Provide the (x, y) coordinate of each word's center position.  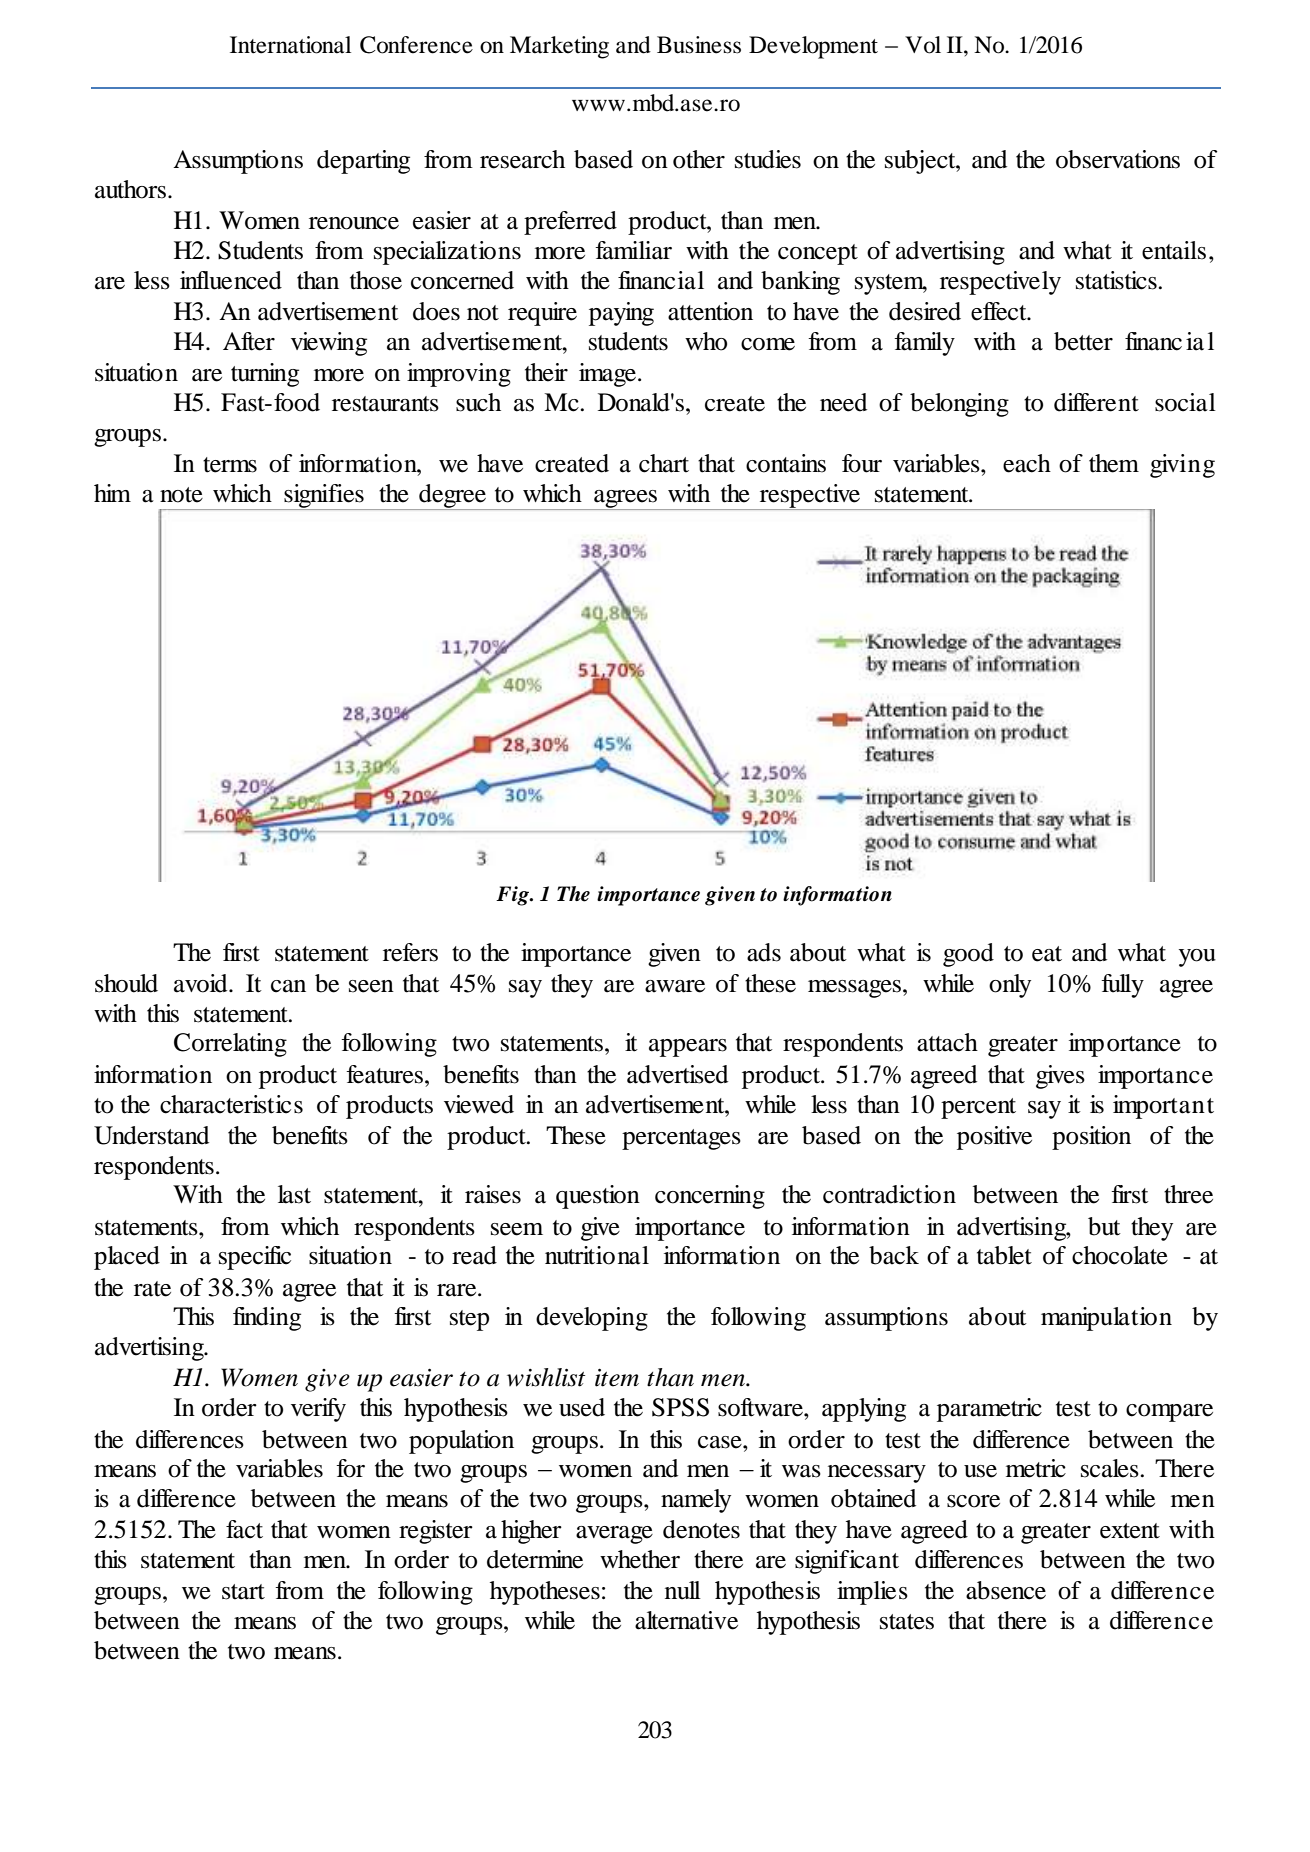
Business (699, 45)
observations (1118, 159)
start (243, 1592)
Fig (513, 896)
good (968, 955)
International (290, 45)
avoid (202, 983)
